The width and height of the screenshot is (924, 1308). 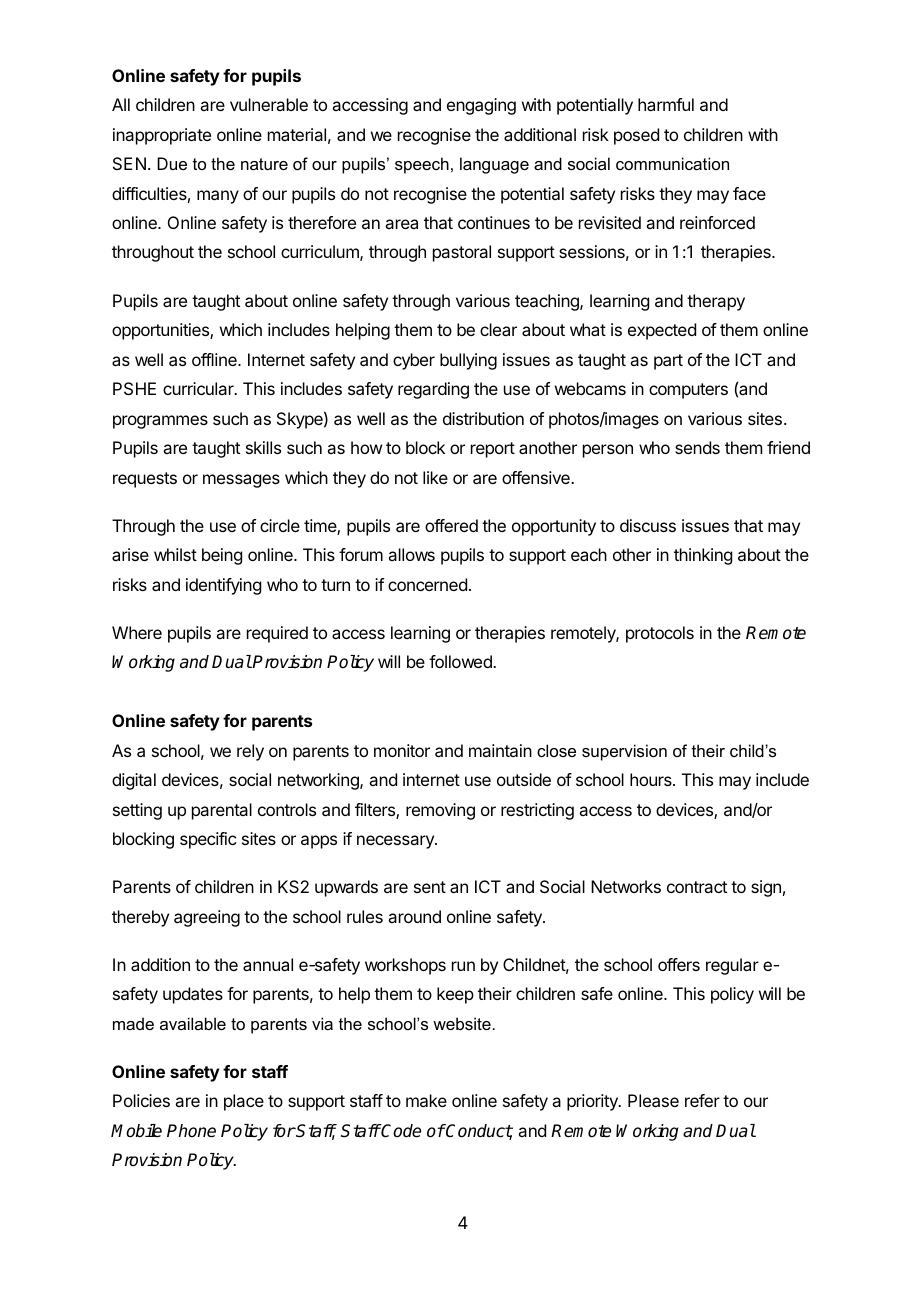 I want to click on sends, so click(x=697, y=447).
